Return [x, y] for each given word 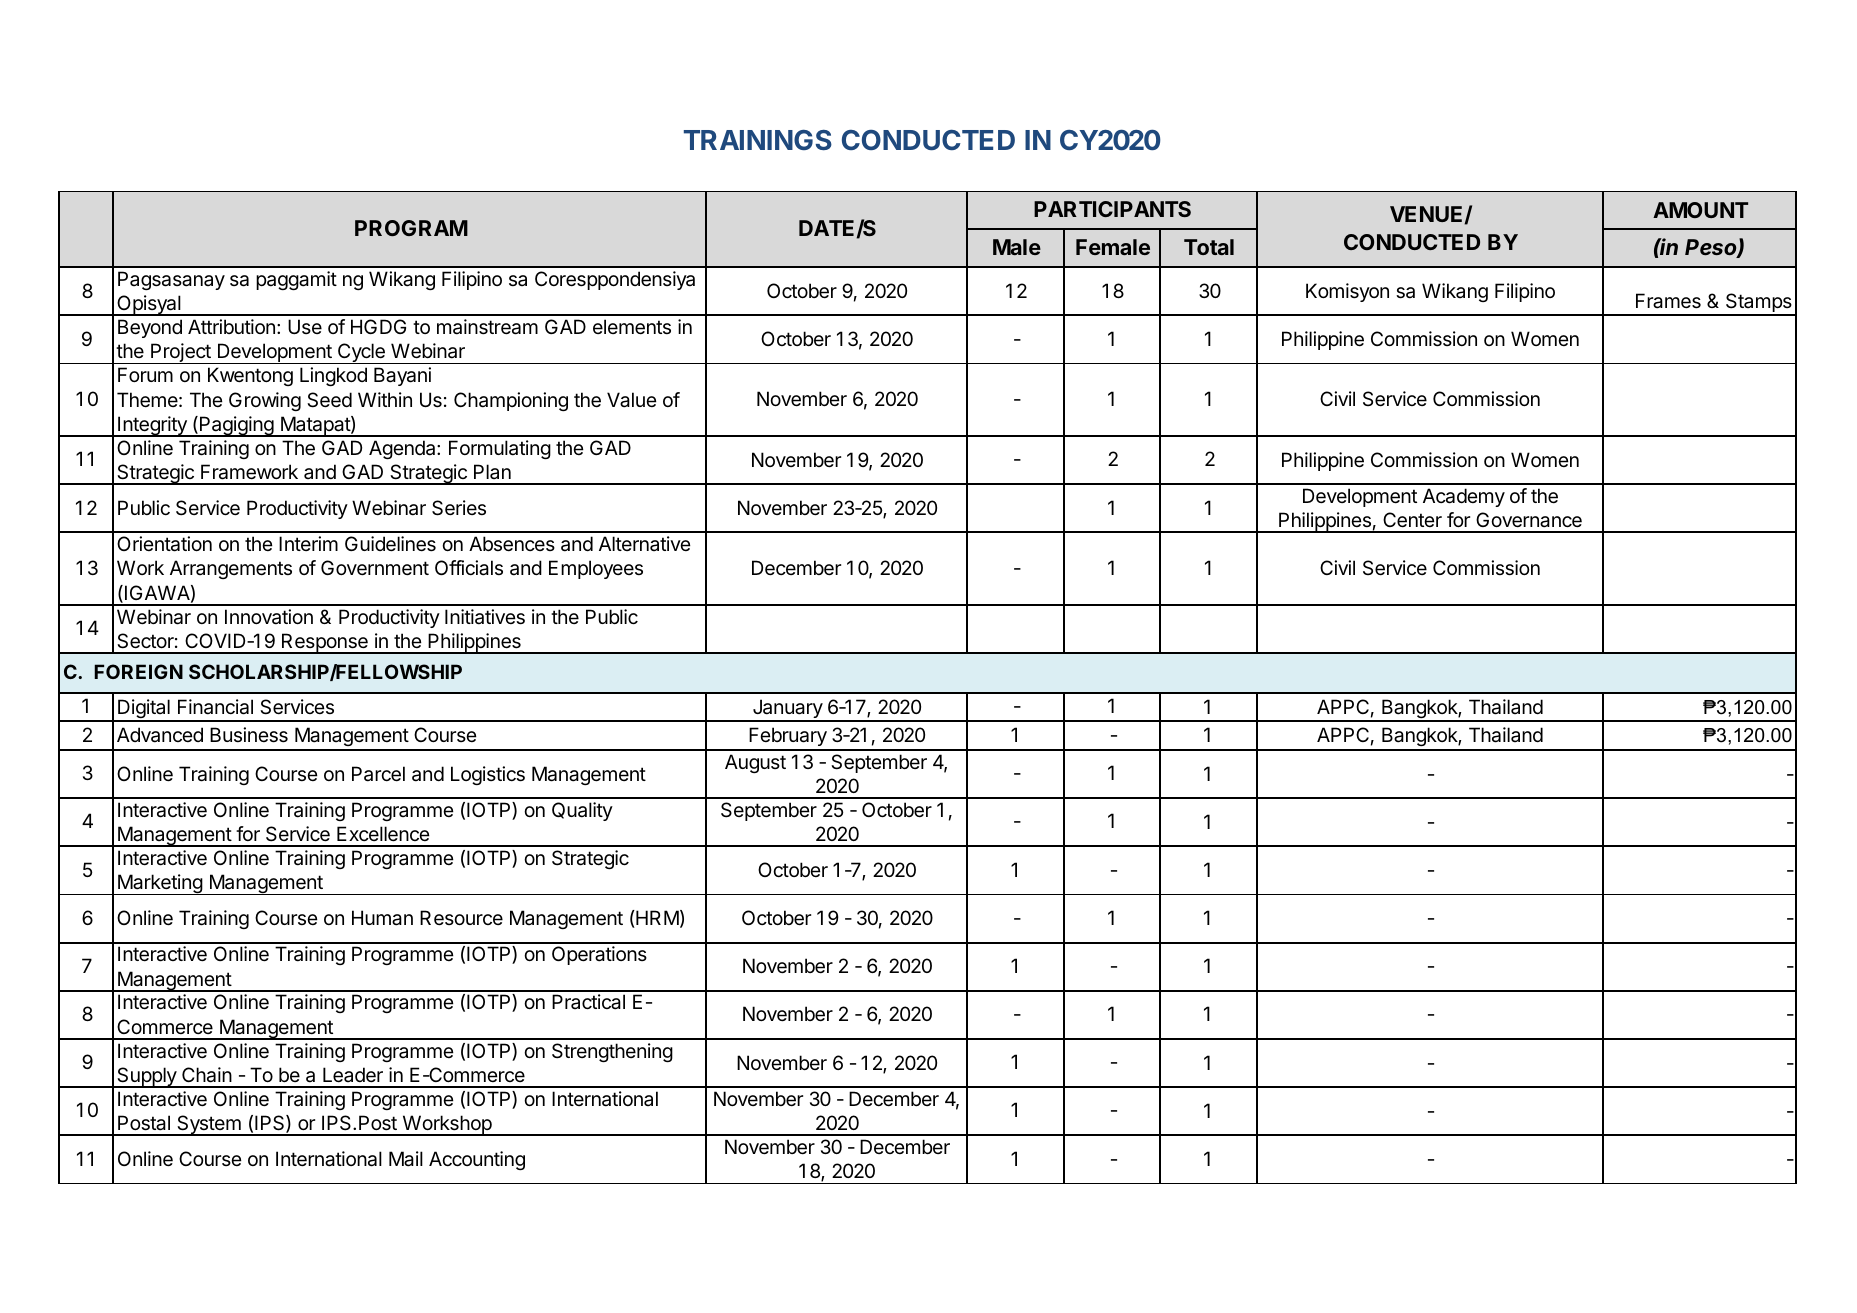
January [787, 710]
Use [305, 326]
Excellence [383, 834]
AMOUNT [1700, 210]
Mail [406, 1159]
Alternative [645, 543]
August [755, 763]
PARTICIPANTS [1112, 209]
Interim [308, 543]
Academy [1464, 497]
